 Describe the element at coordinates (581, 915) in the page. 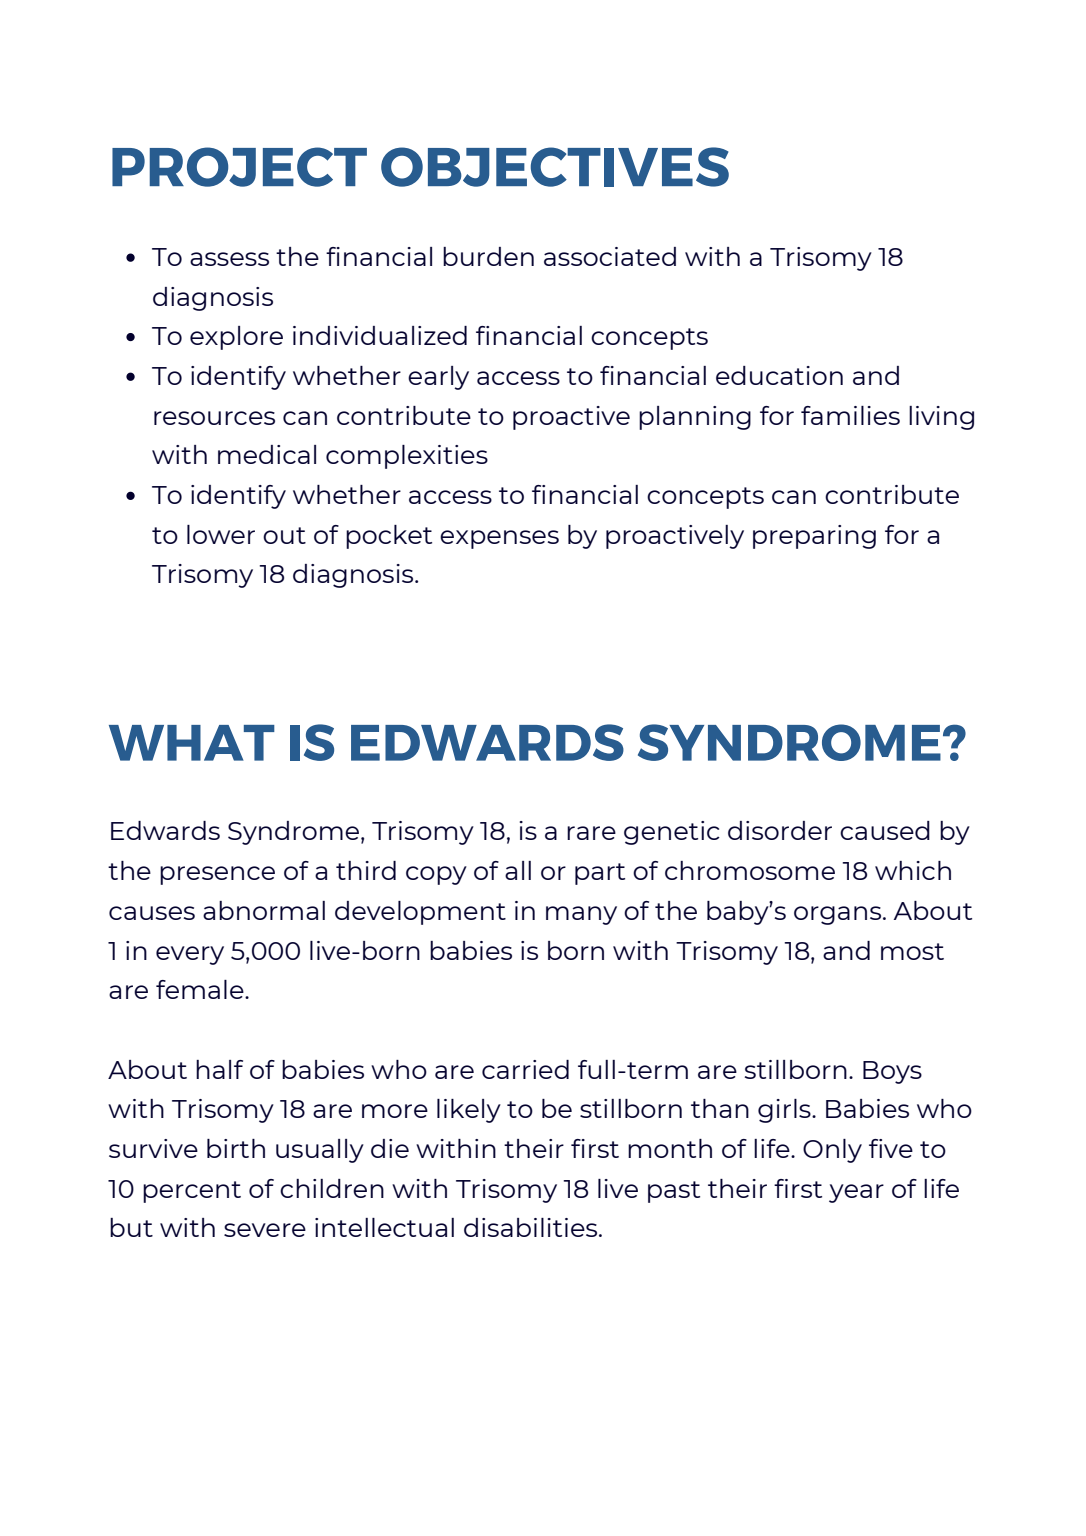

I see `many` at that location.
